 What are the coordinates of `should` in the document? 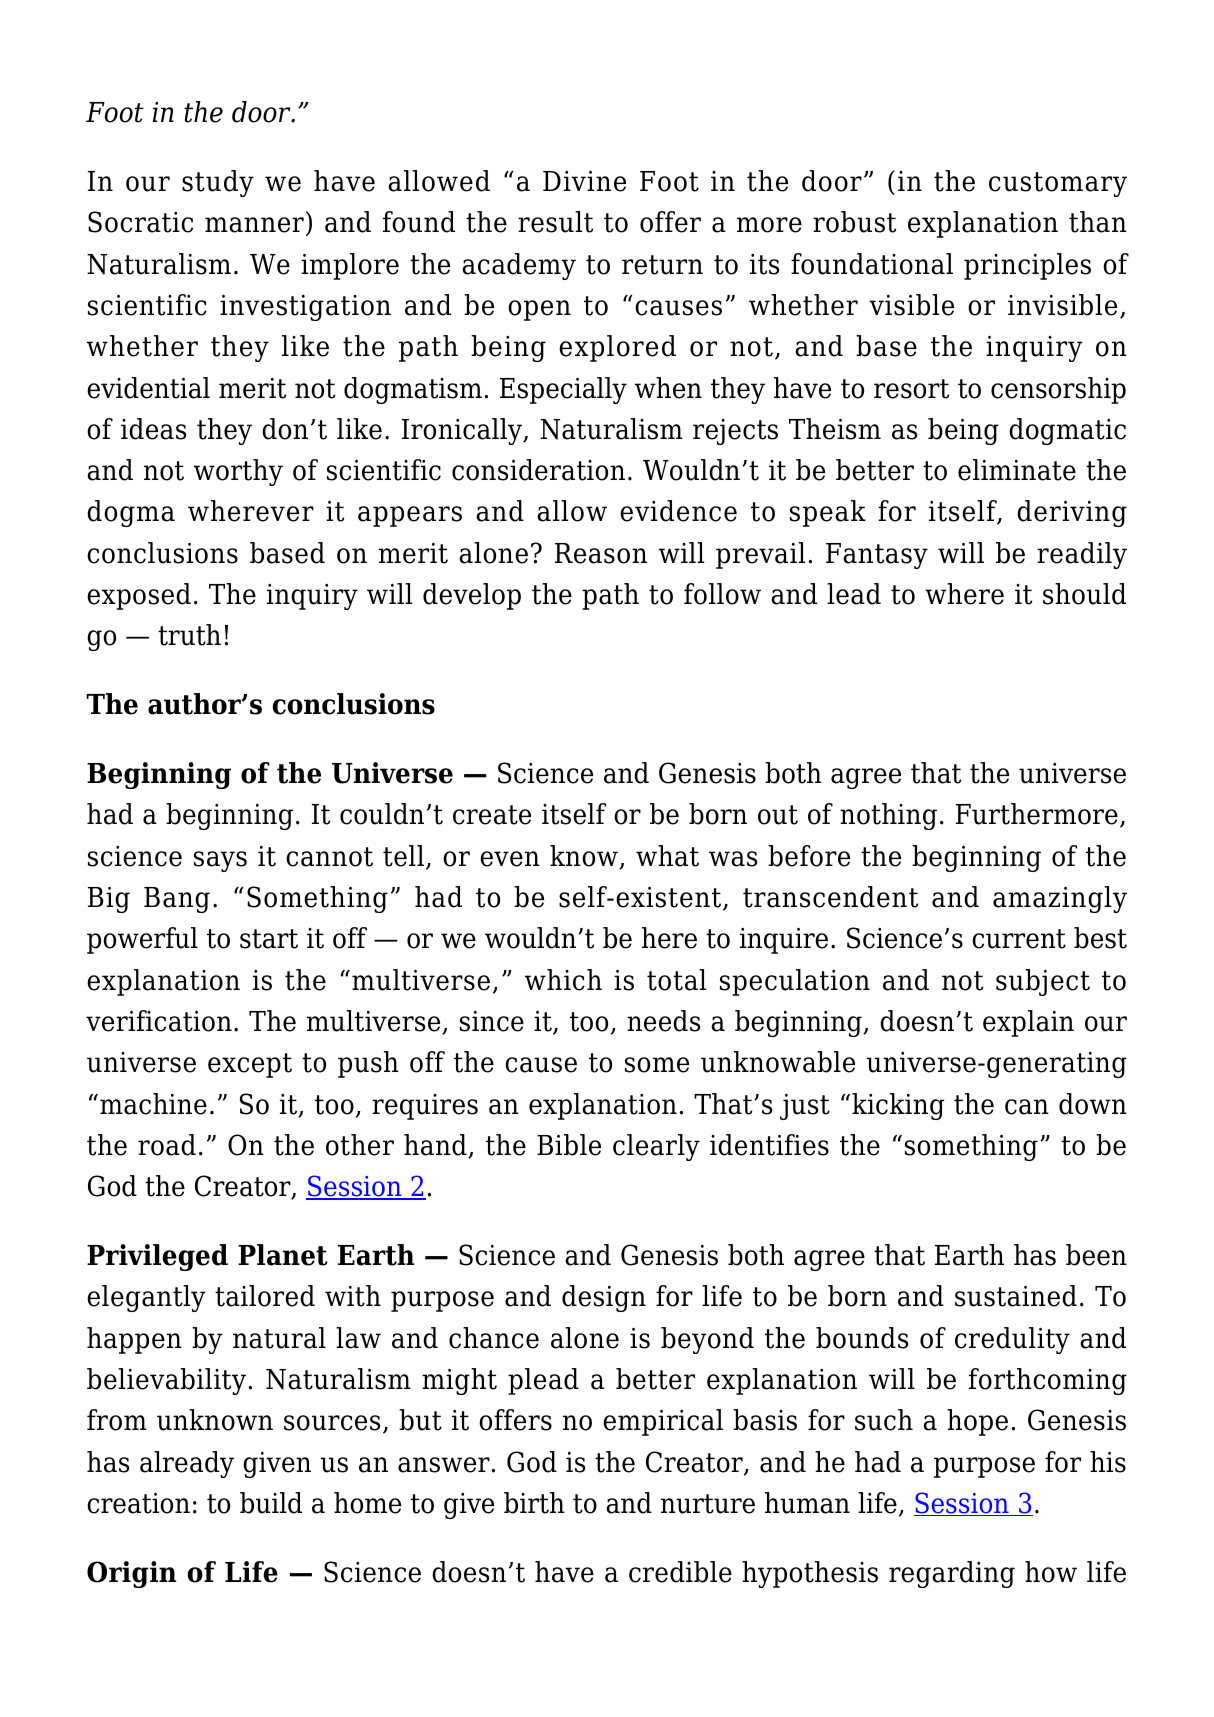 It's located at (1084, 594).
